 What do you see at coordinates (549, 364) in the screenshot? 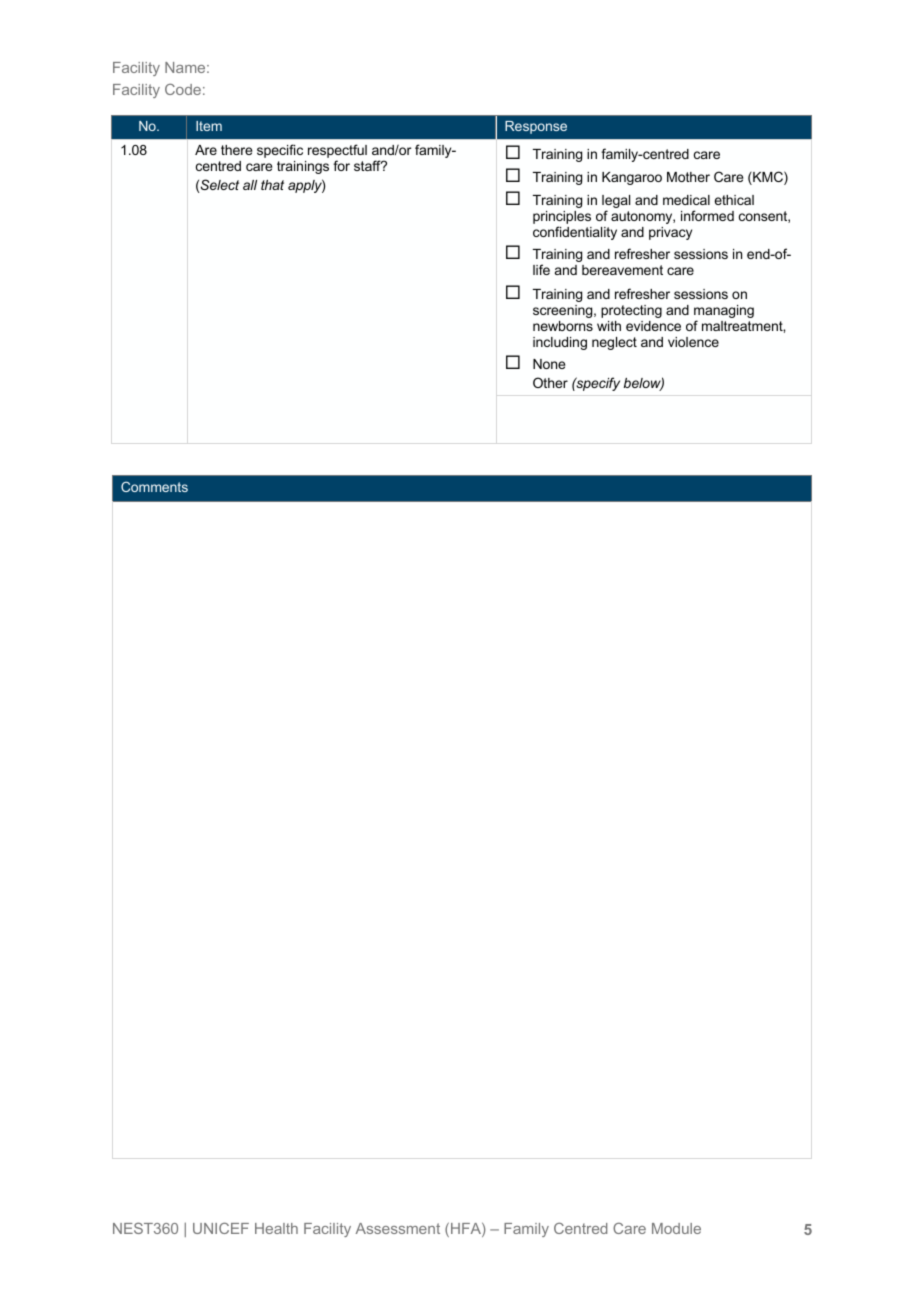
I see `None` at bounding box center [549, 364].
